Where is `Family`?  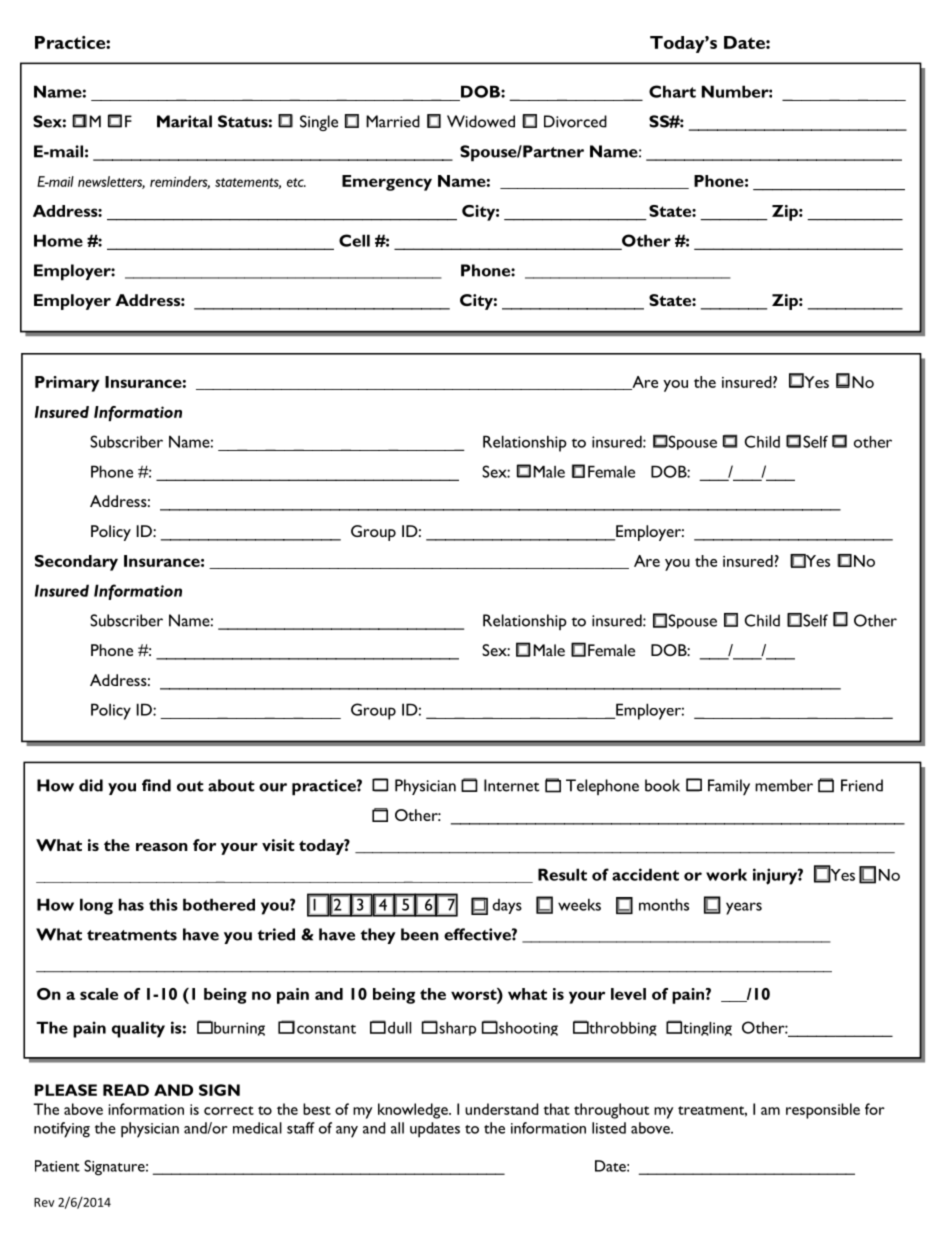 Family is located at coordinates (729, 787).
